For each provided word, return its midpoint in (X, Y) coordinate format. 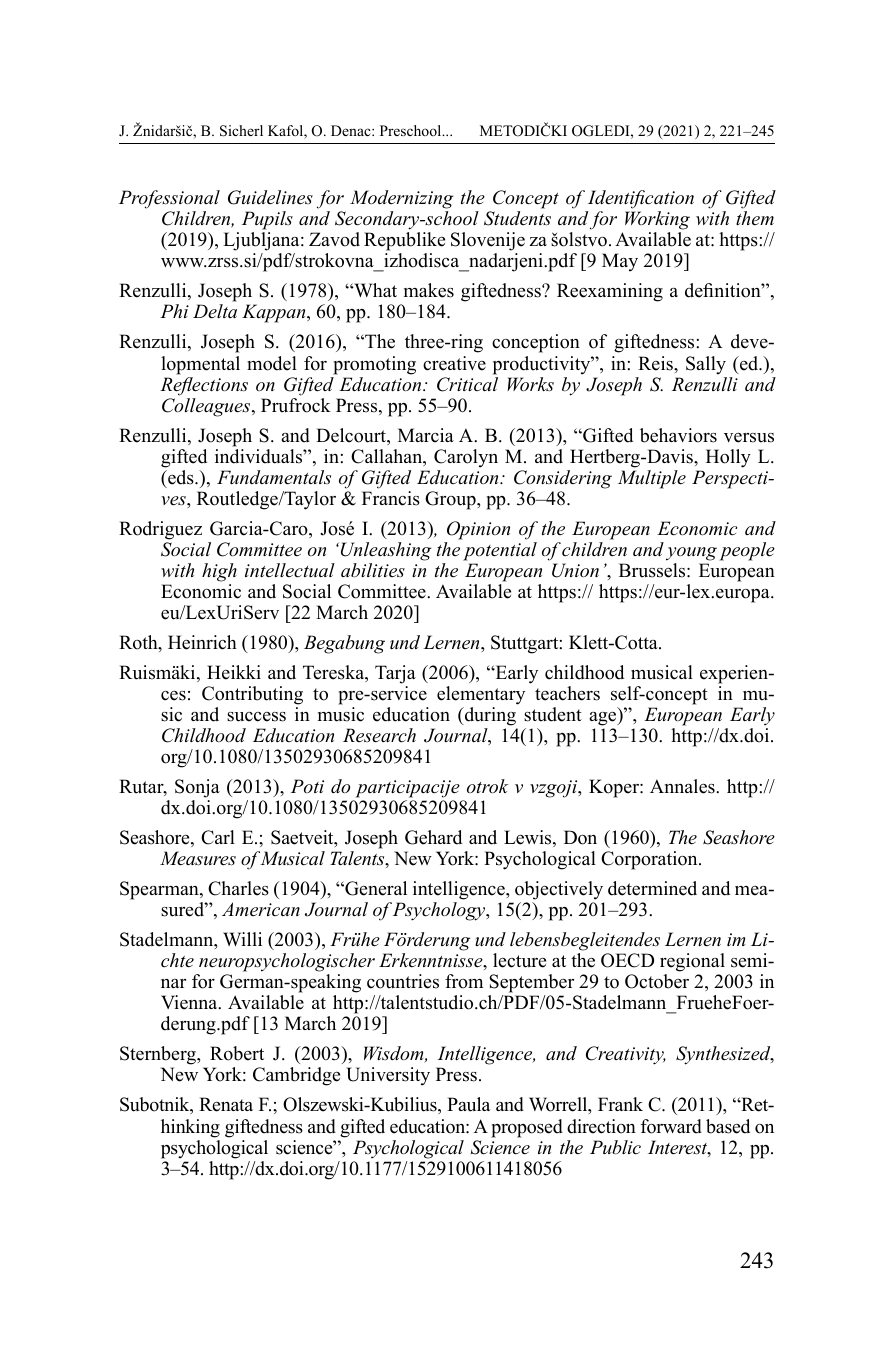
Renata (226, 1104)
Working (657, 222)
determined (652, 888)
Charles (238, 888)
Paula (468, 1104)
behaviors (678, 435)
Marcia (426, 435)
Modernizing (401, 201)
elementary (481, 695)
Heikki (234, 672)
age (604, 719)
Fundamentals (274, 477)
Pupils (267, 222)
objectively (559, 890)
